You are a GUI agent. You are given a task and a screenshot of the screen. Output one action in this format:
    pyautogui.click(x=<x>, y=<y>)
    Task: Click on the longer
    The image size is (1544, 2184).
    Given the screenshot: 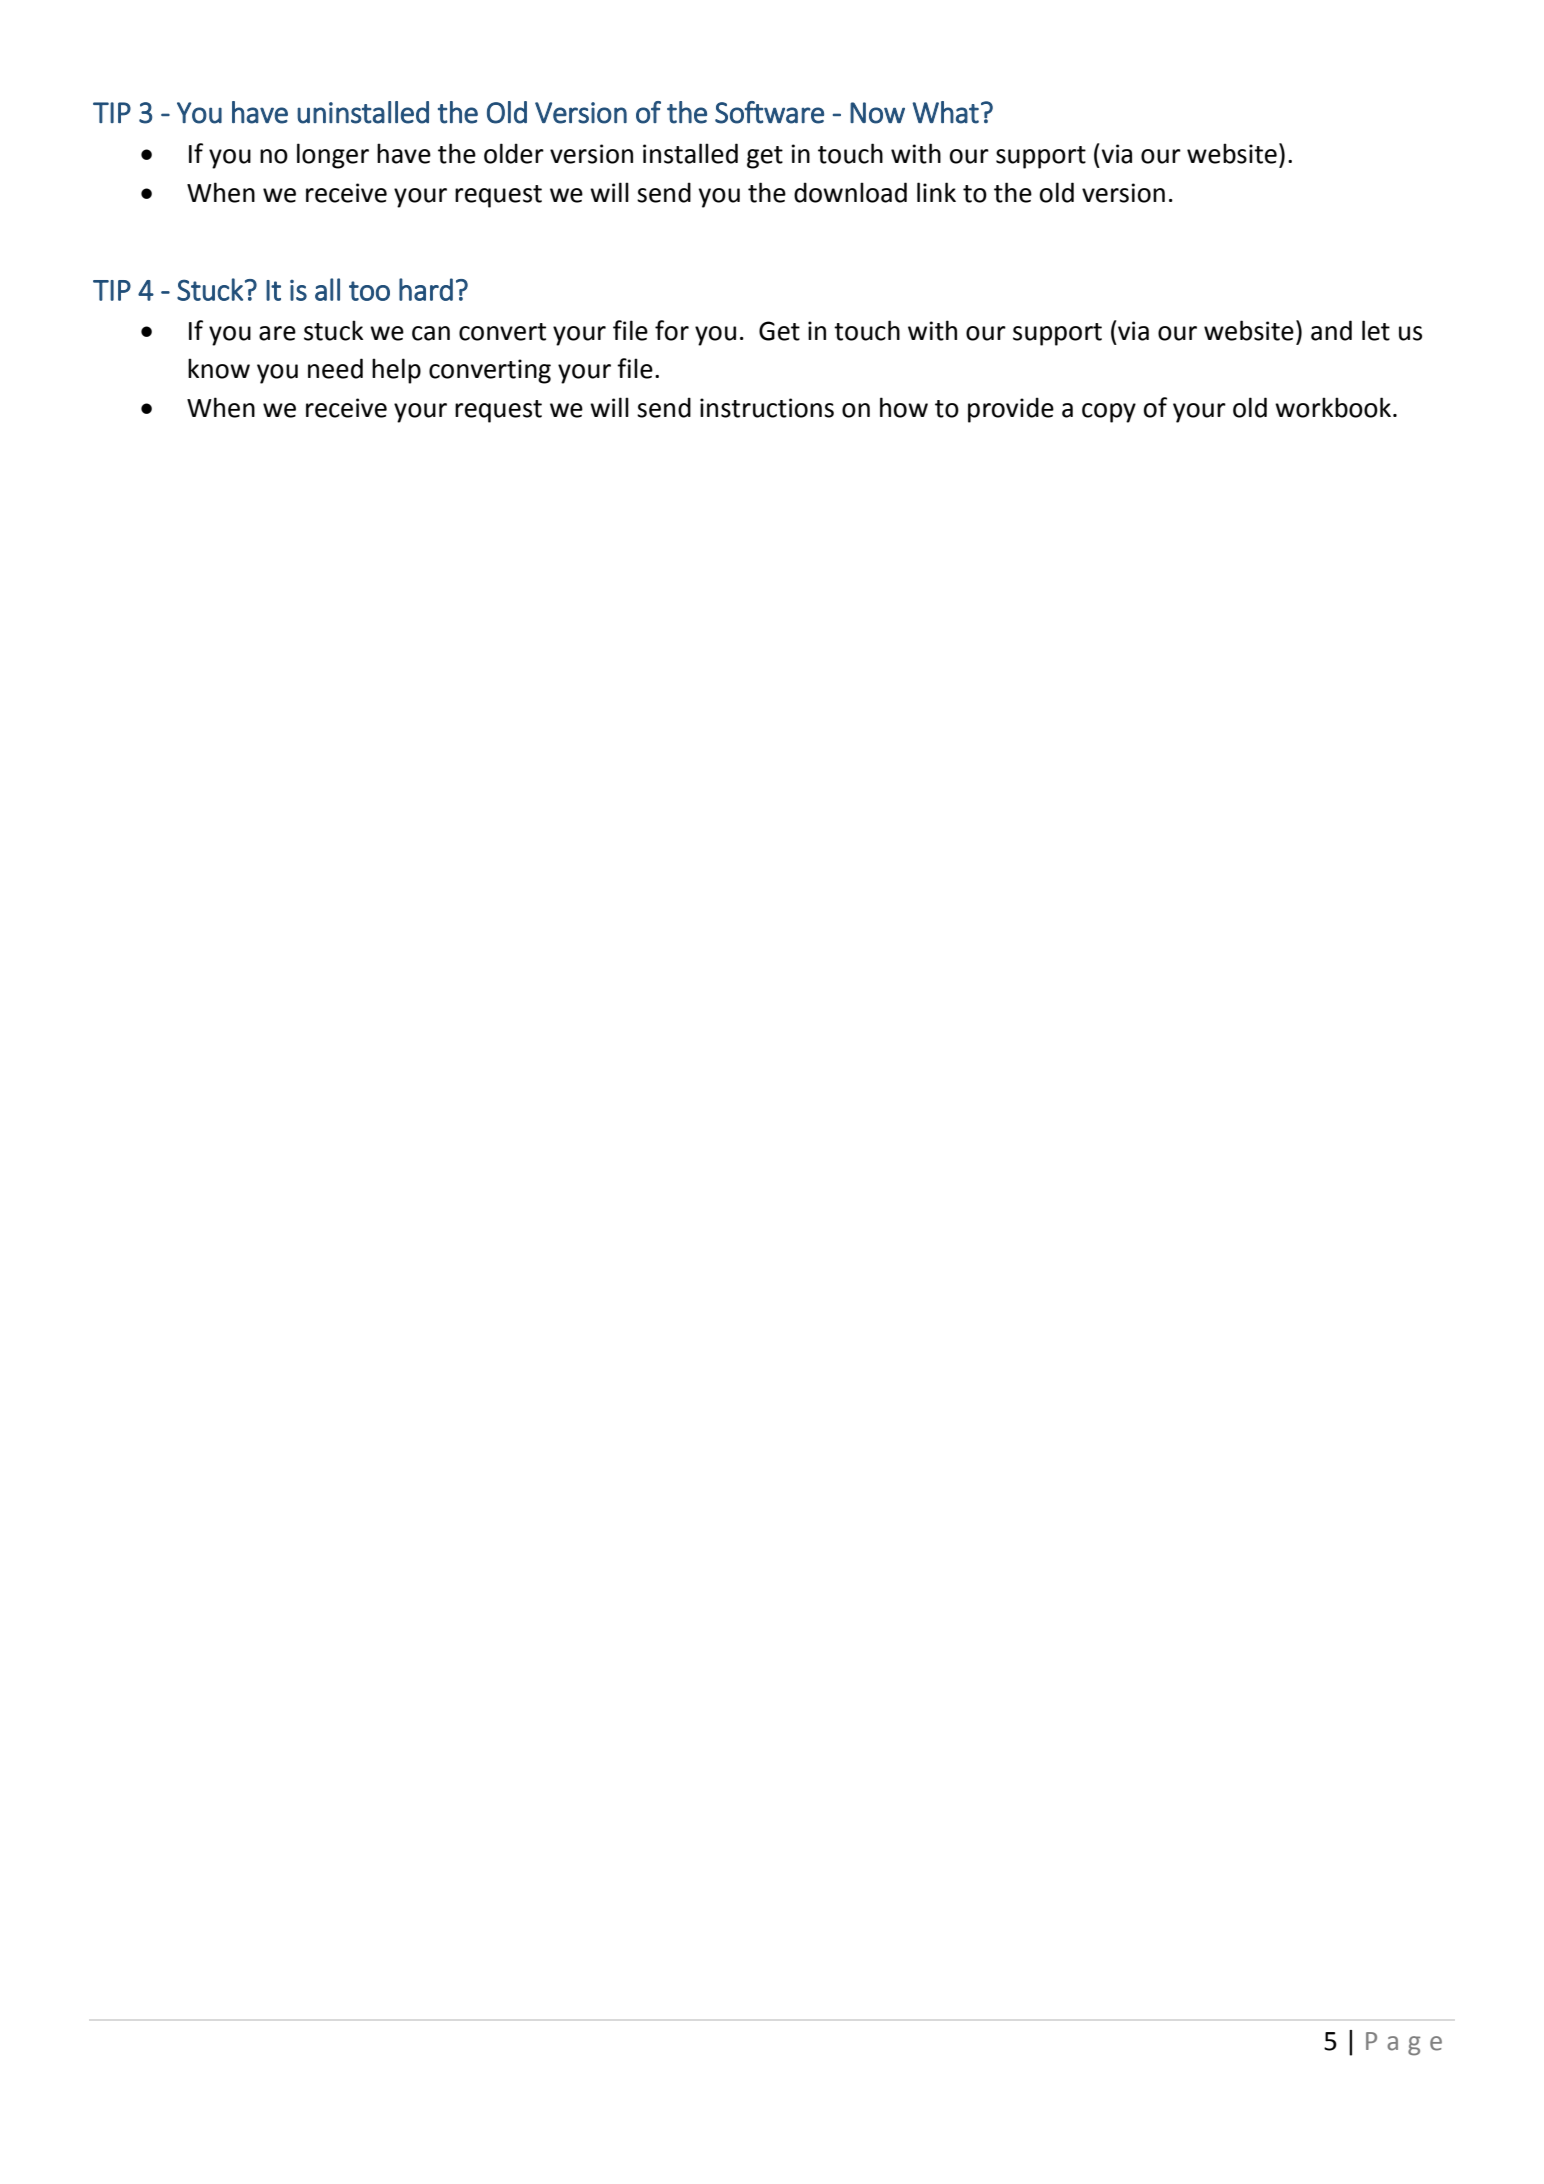 What is the action you would take?
    pyautogui.click(x=333, y=156)
